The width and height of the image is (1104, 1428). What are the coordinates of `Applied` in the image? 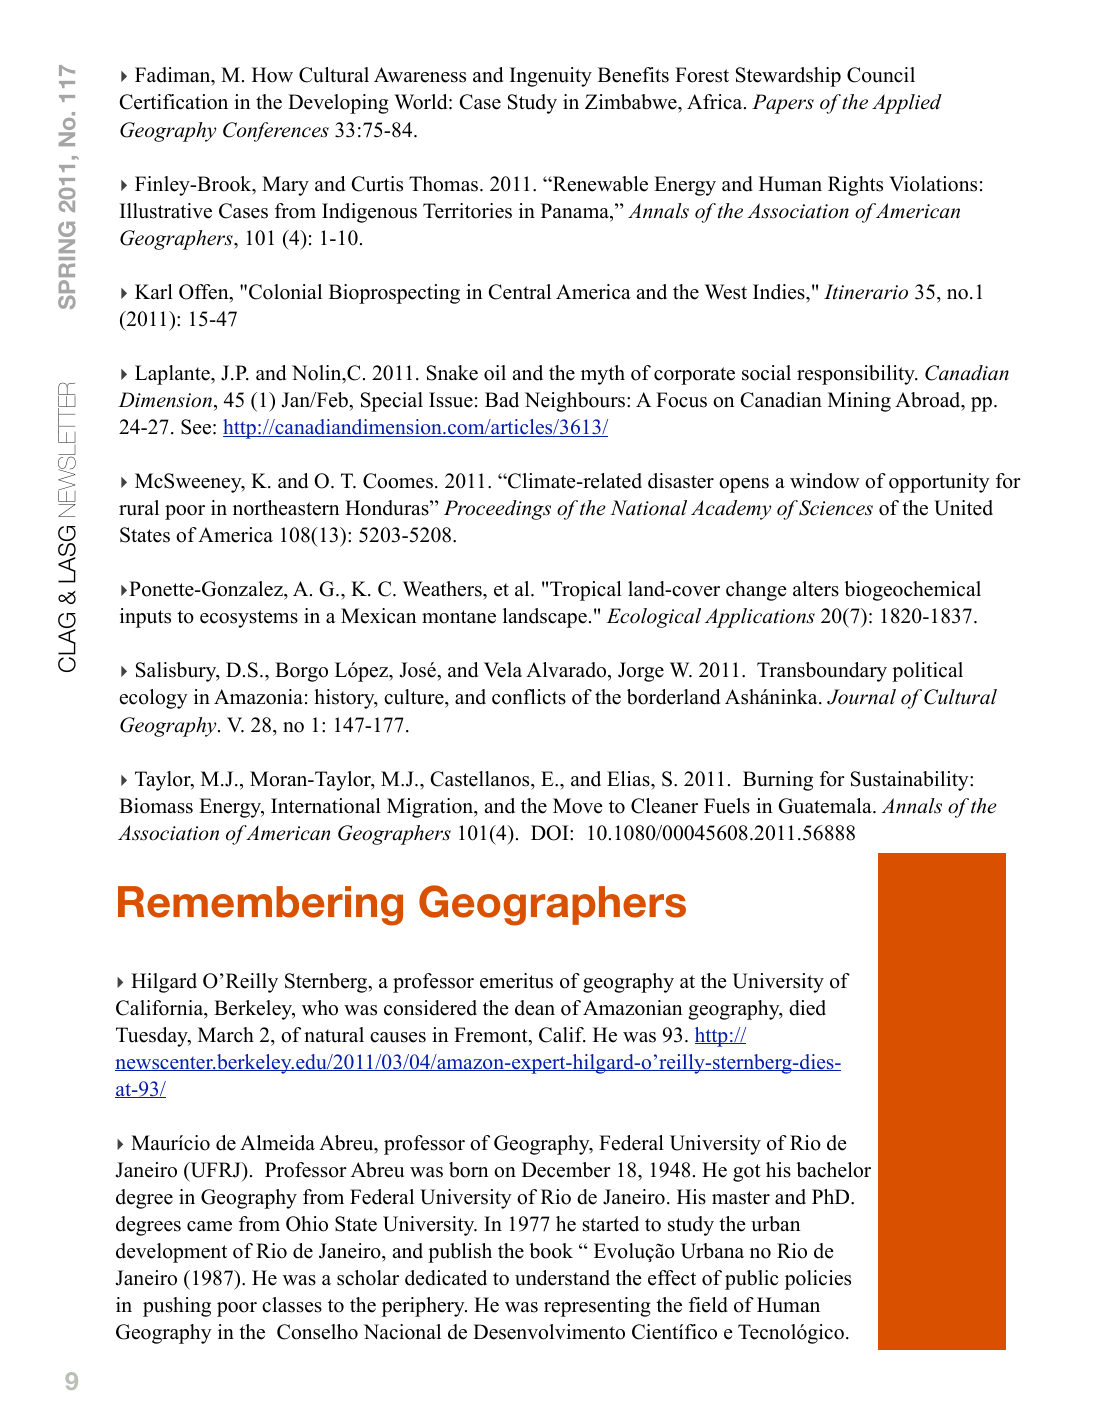 It's located at (907, 104).
